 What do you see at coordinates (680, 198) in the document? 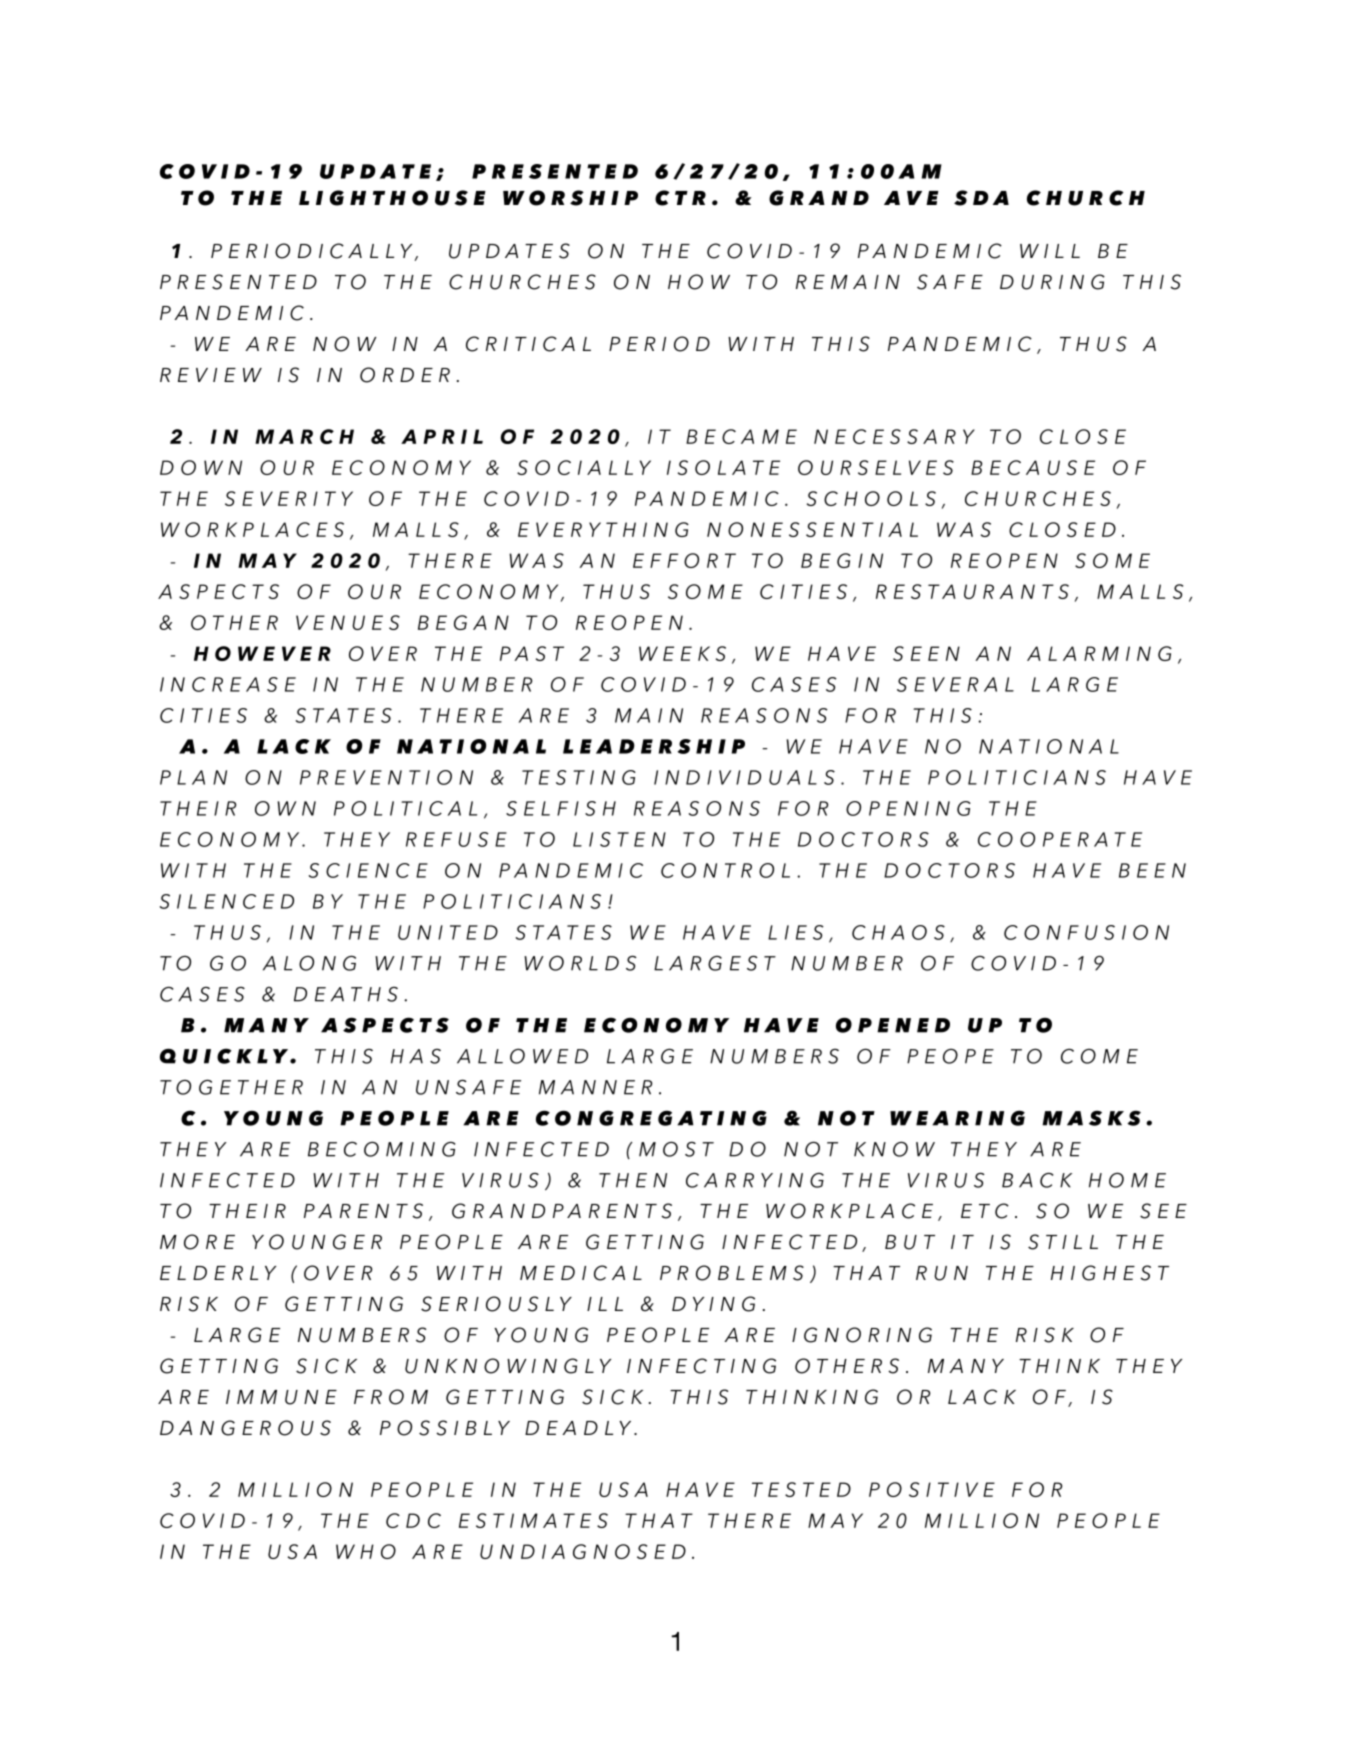
I see `CTR` at bounding box center [680, 198].
